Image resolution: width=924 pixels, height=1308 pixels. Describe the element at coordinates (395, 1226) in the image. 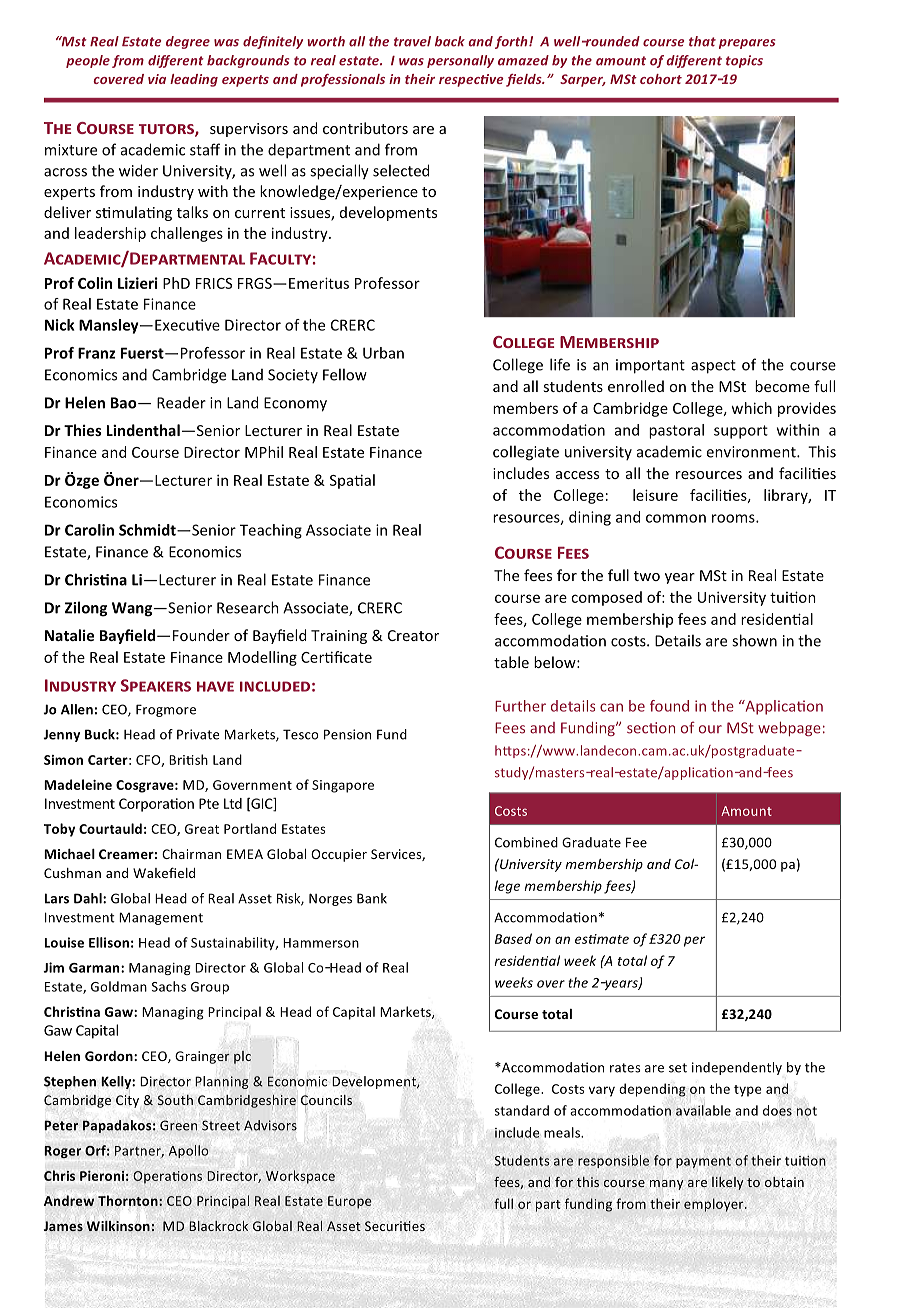

I see `Securities` at that location.
